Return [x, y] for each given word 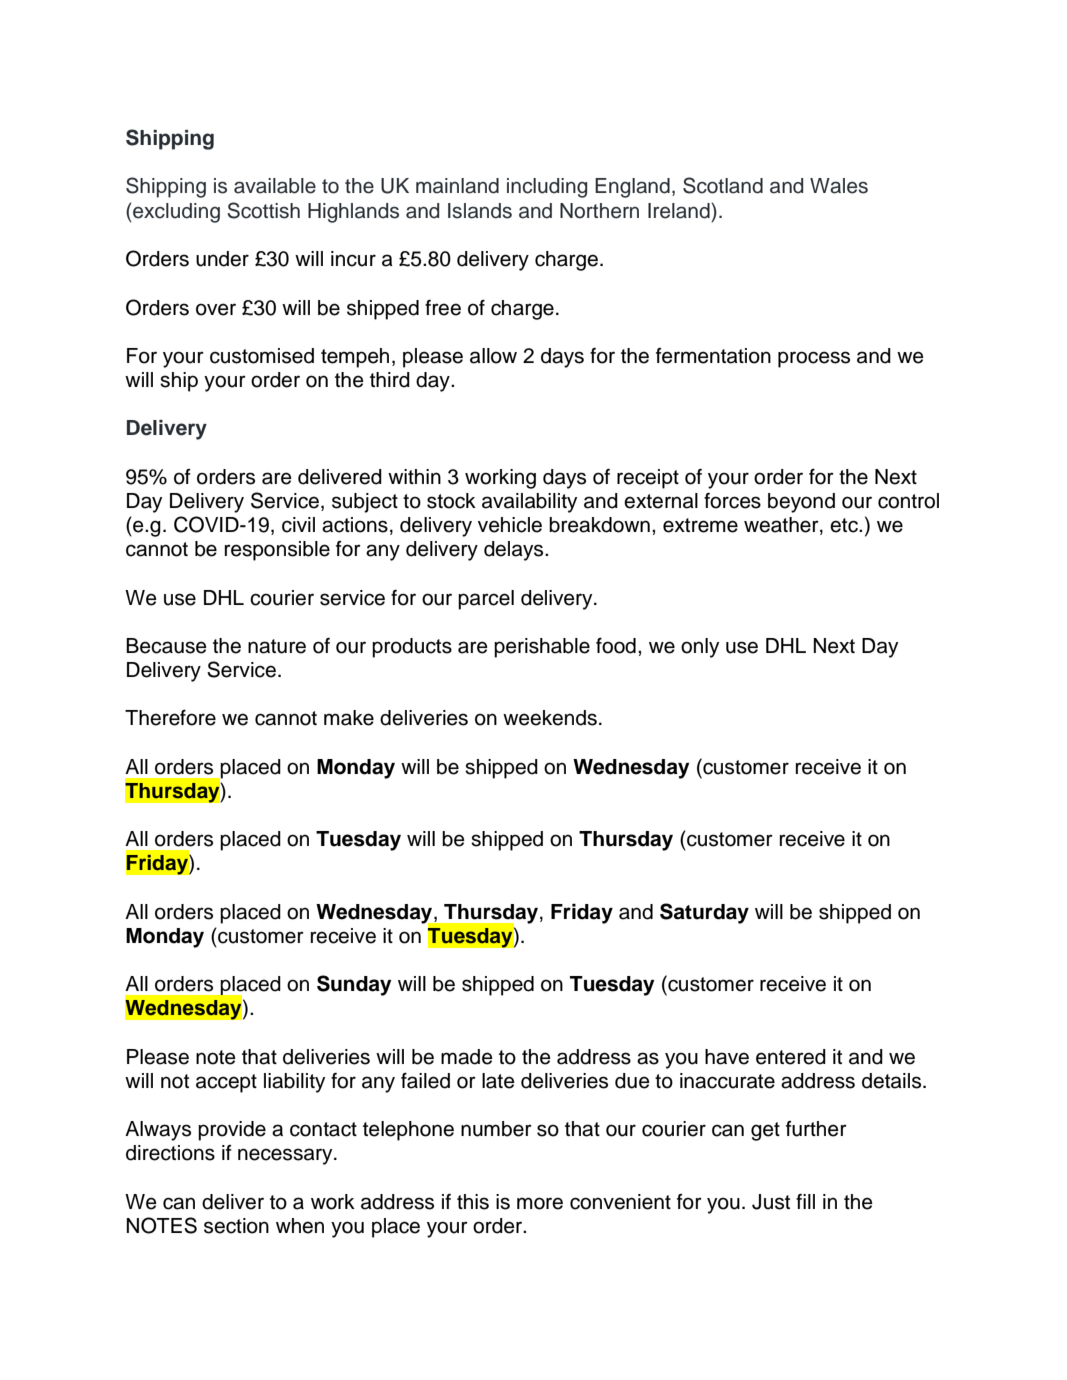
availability [529, 503]
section [236, 1226]
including [547, 188]
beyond [801, 503]
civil [298, 525]
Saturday [704, 913]
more [540, 1203]
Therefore [170, 717]
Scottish [263, 210]
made [467, 1057]
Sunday [354, 985]
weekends [550, 718]
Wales [839, 186]
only [700, 648]
